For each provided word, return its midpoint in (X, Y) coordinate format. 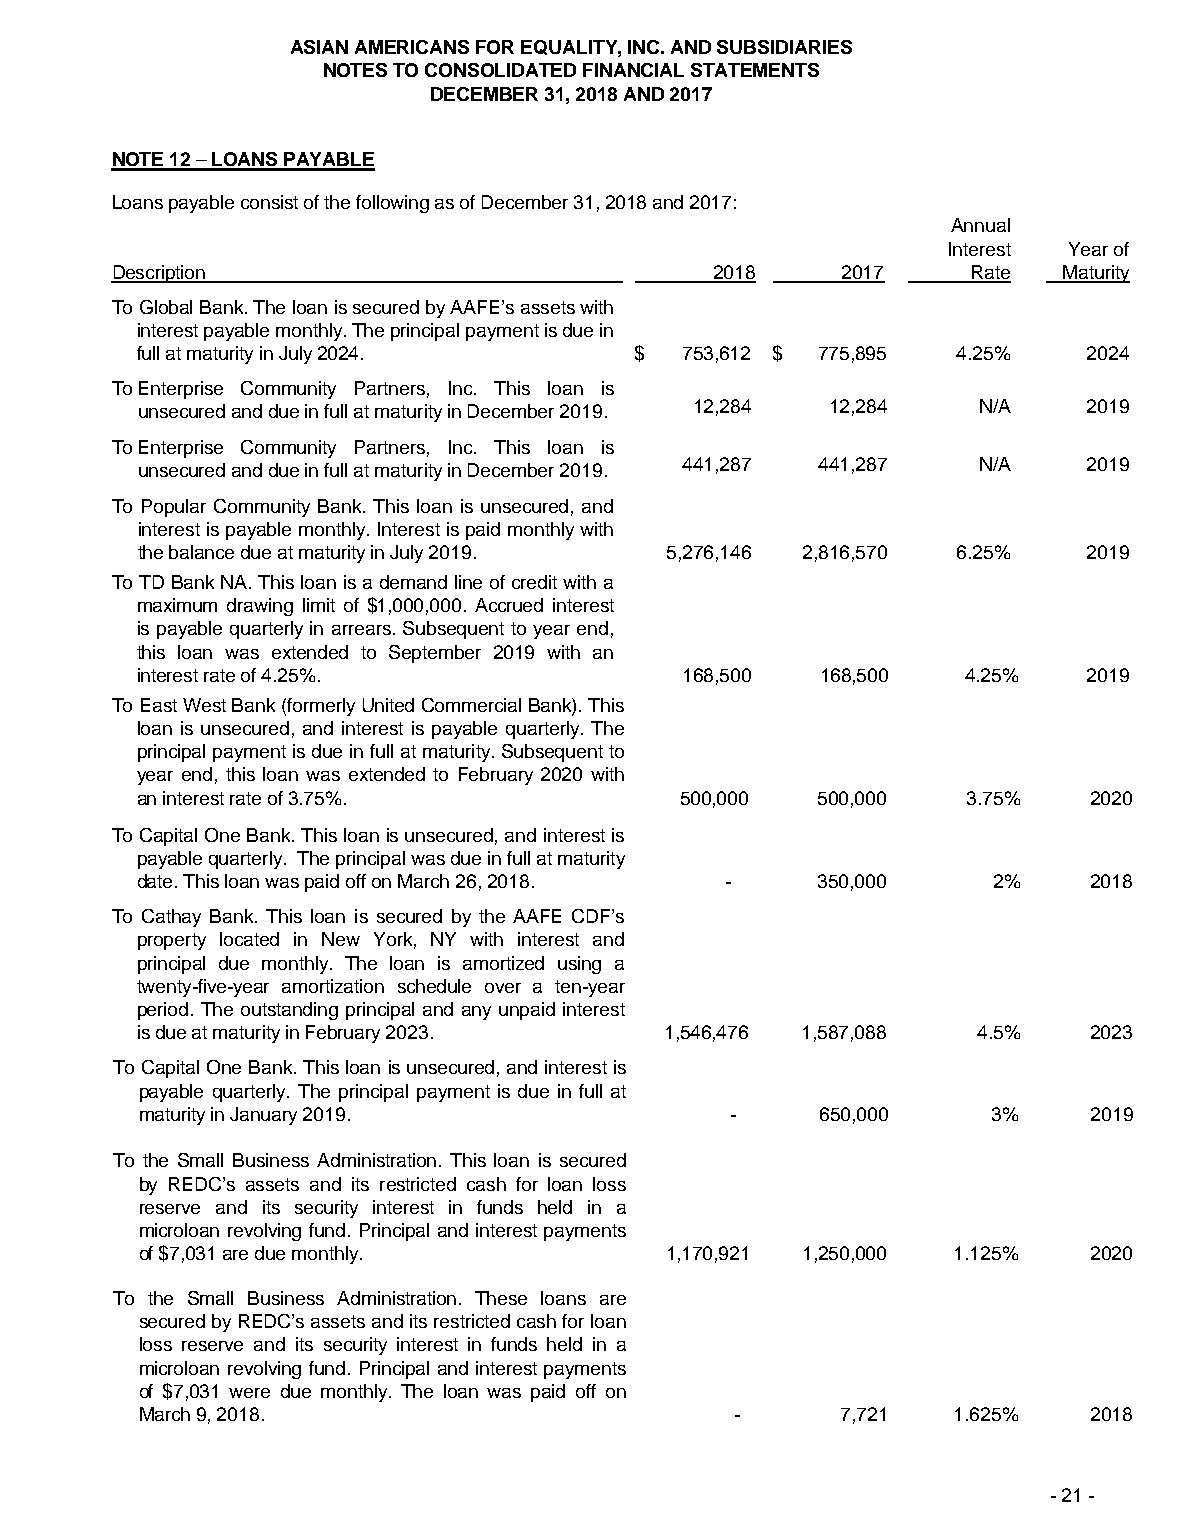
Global (166, 307)
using (579, 965)
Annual (980, 225)
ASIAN (319, 47)
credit (534, 582)
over (503, 988)
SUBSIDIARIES (784, 47)
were (249, 1393)
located (249, 939)
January (263, 1116)
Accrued (509, 605)
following (392, 204)
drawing (260, 607)
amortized (503, 963)
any (476, 1013)
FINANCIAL (633, 70)
